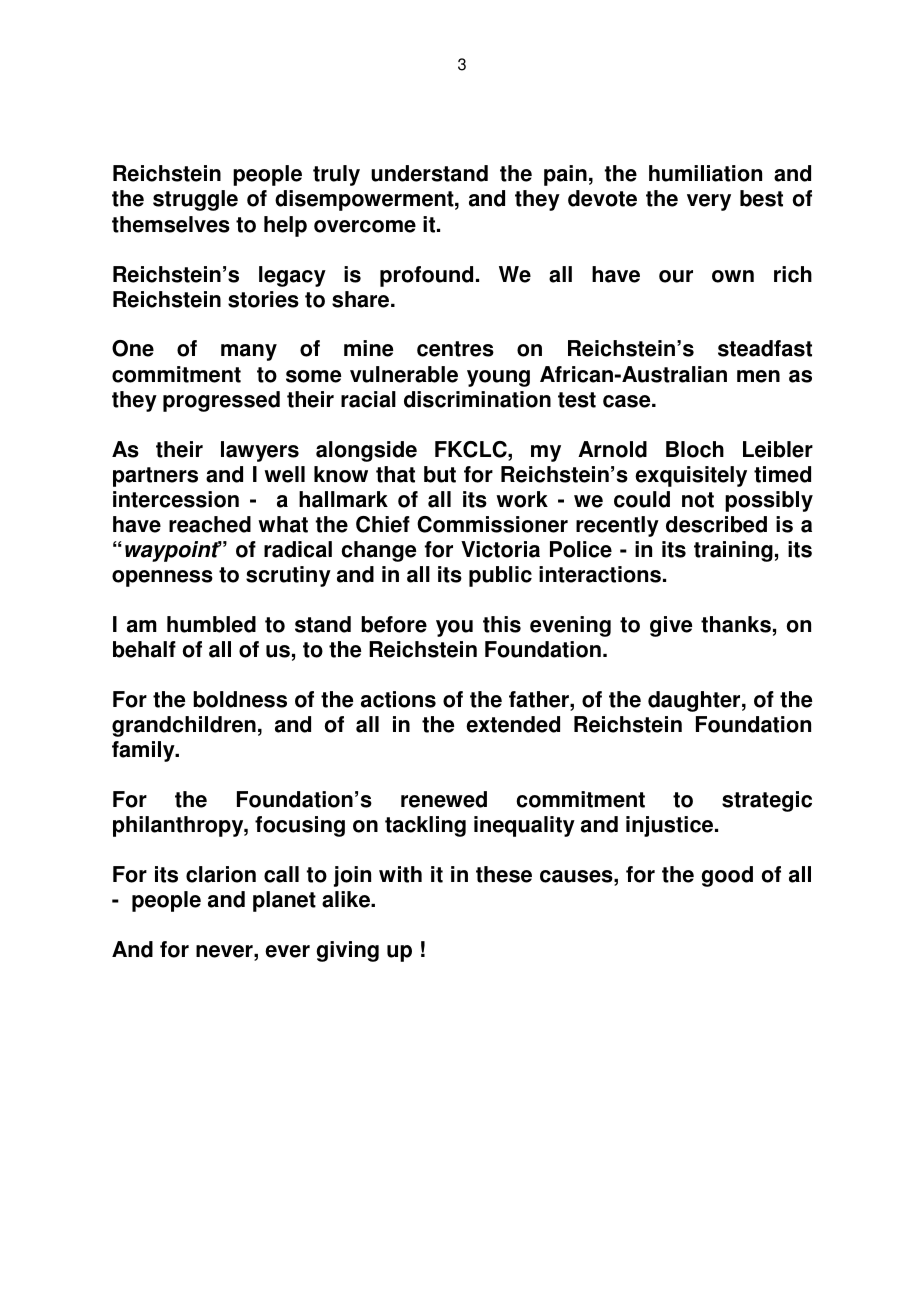 The width and height of the image is (924, 1308). I want to click on very, so click(709, 202).
